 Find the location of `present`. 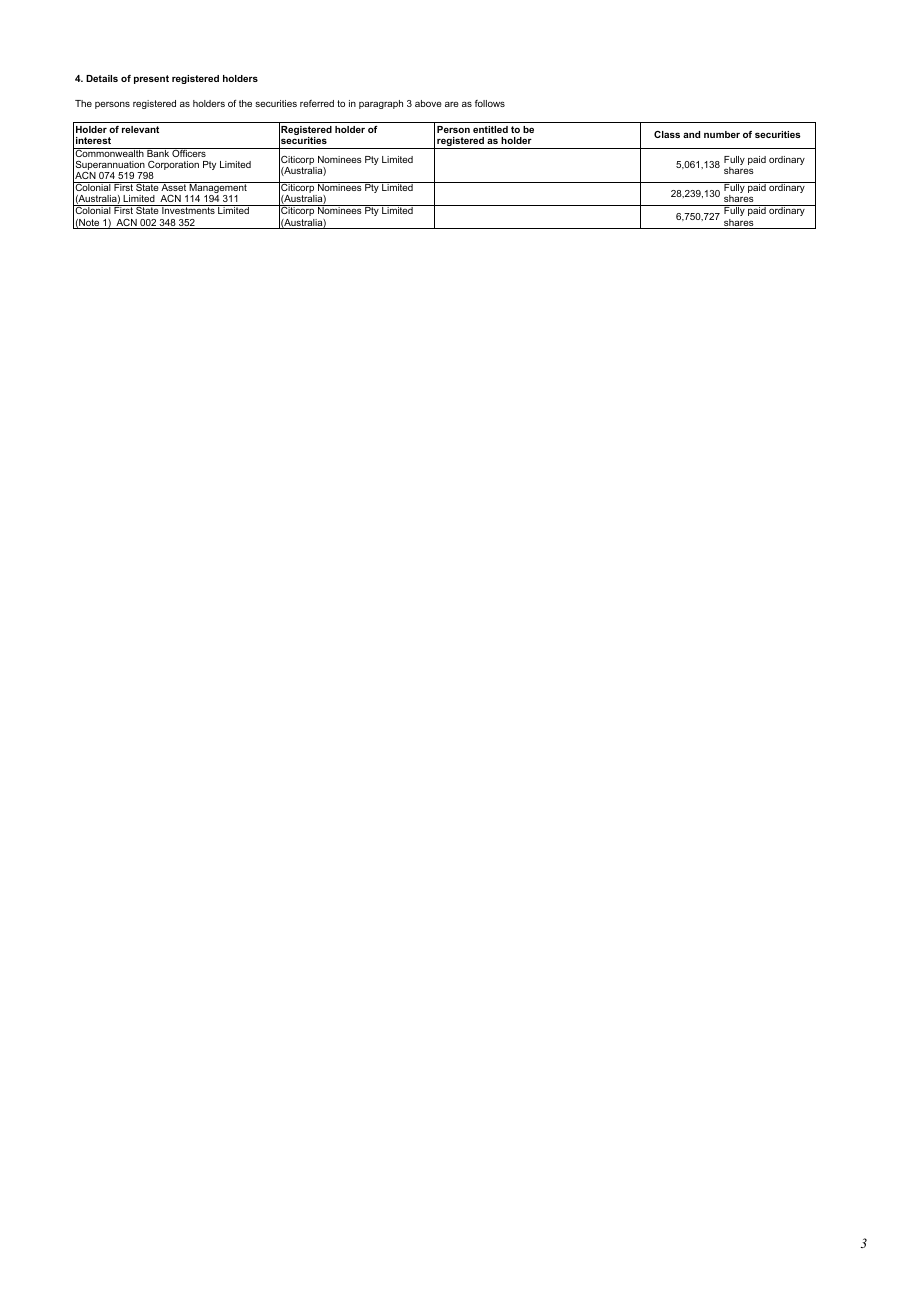

present is located at coordinates (151, 79).
